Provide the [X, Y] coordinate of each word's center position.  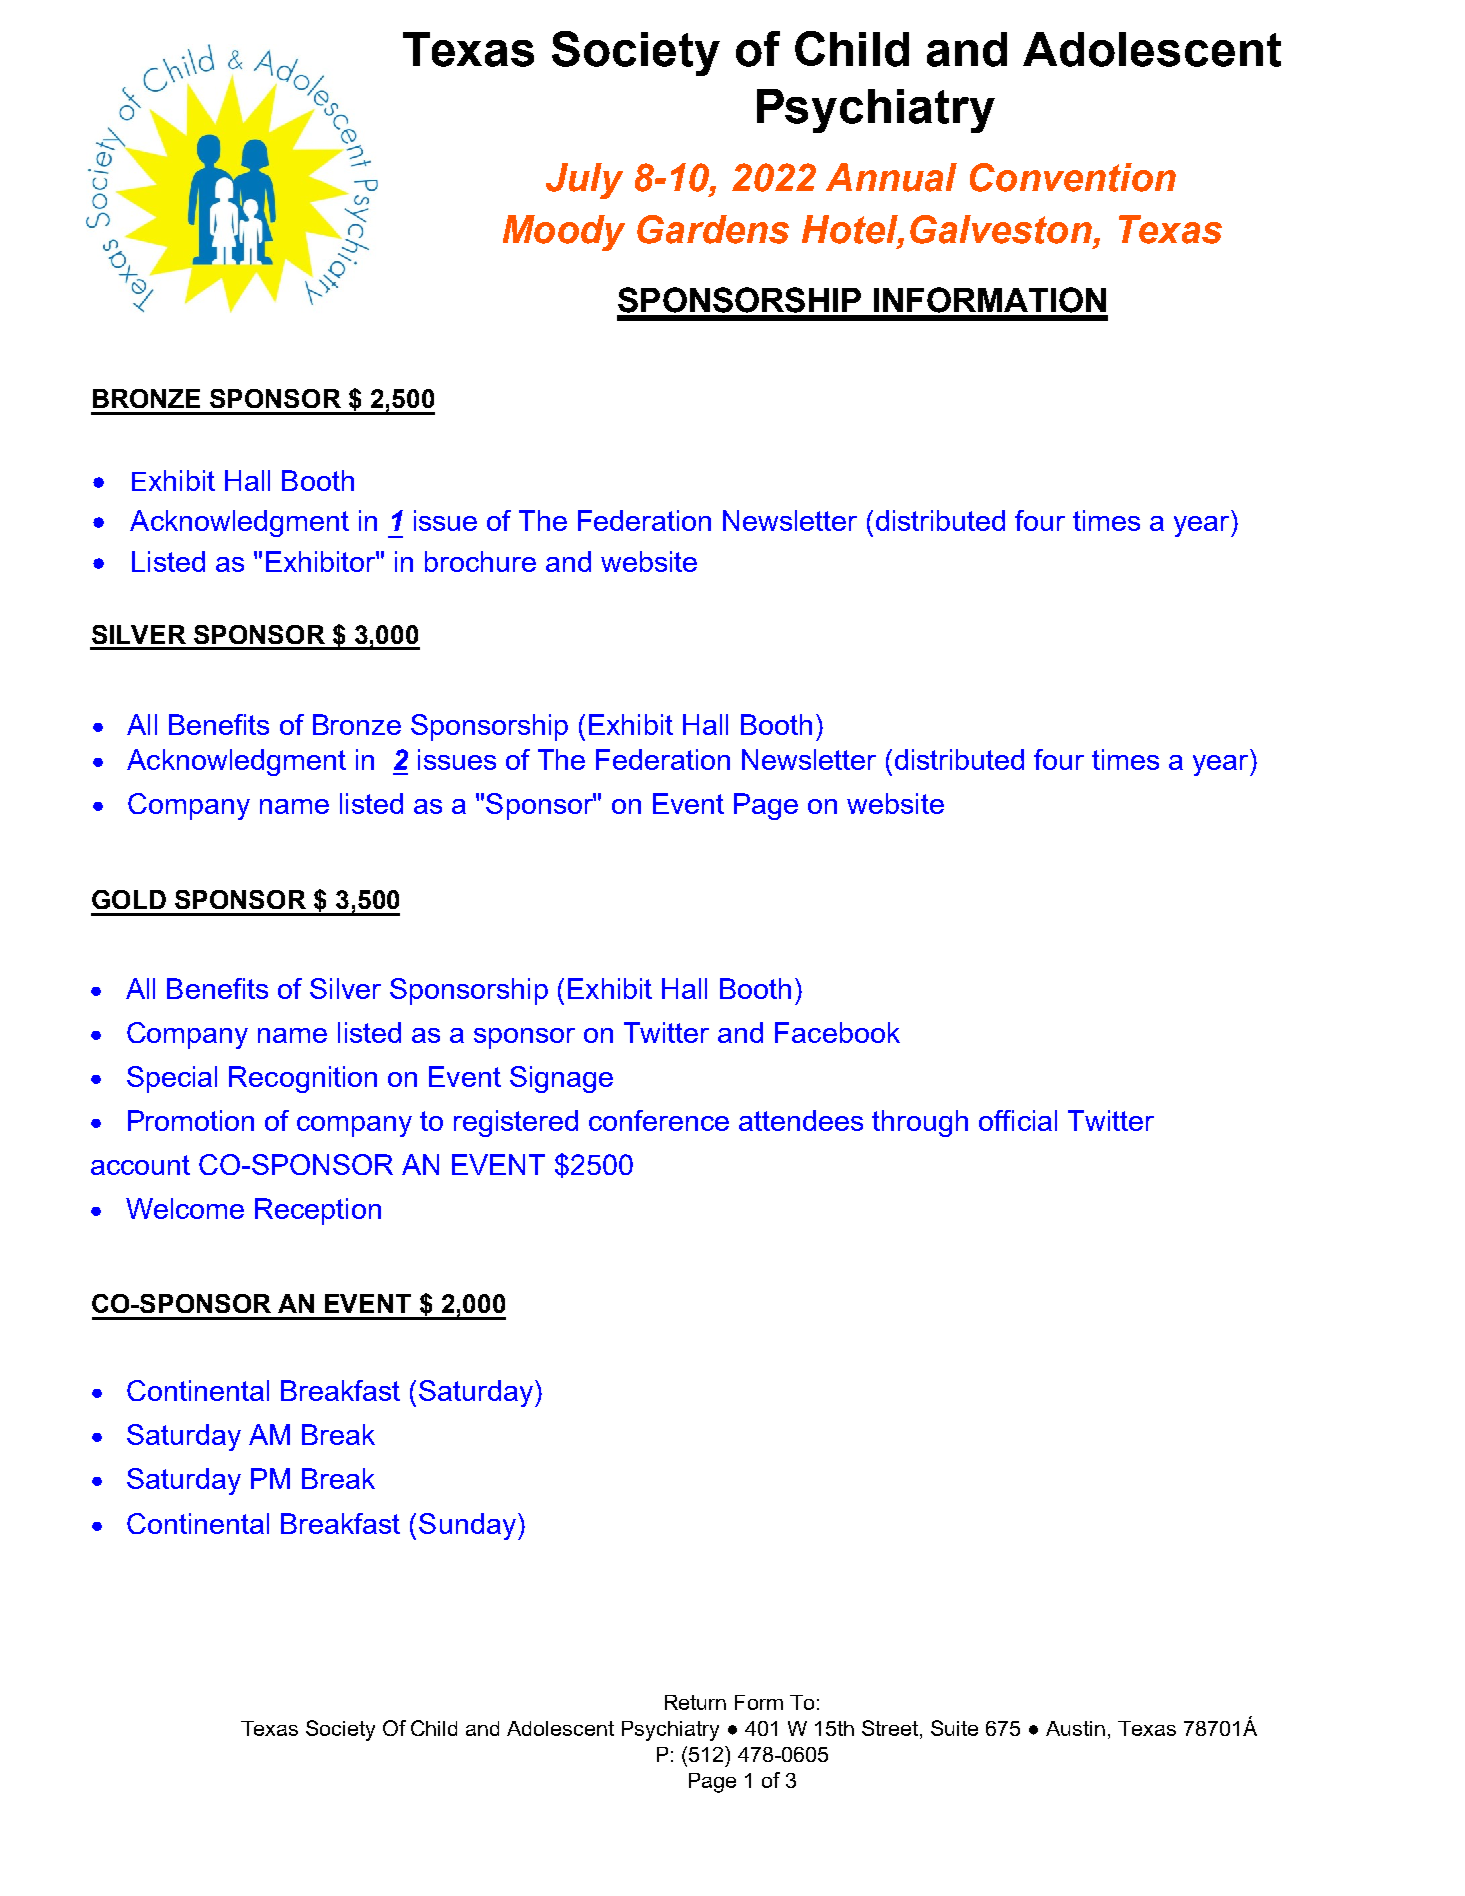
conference [659, 1120]
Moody [564, 233]
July [584, 181]
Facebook [837, 1032]
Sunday [467, 1526]
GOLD [129, 899]
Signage [561, 1079]
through [920, 1123]
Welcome [185, 1208]
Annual [891, 177]
